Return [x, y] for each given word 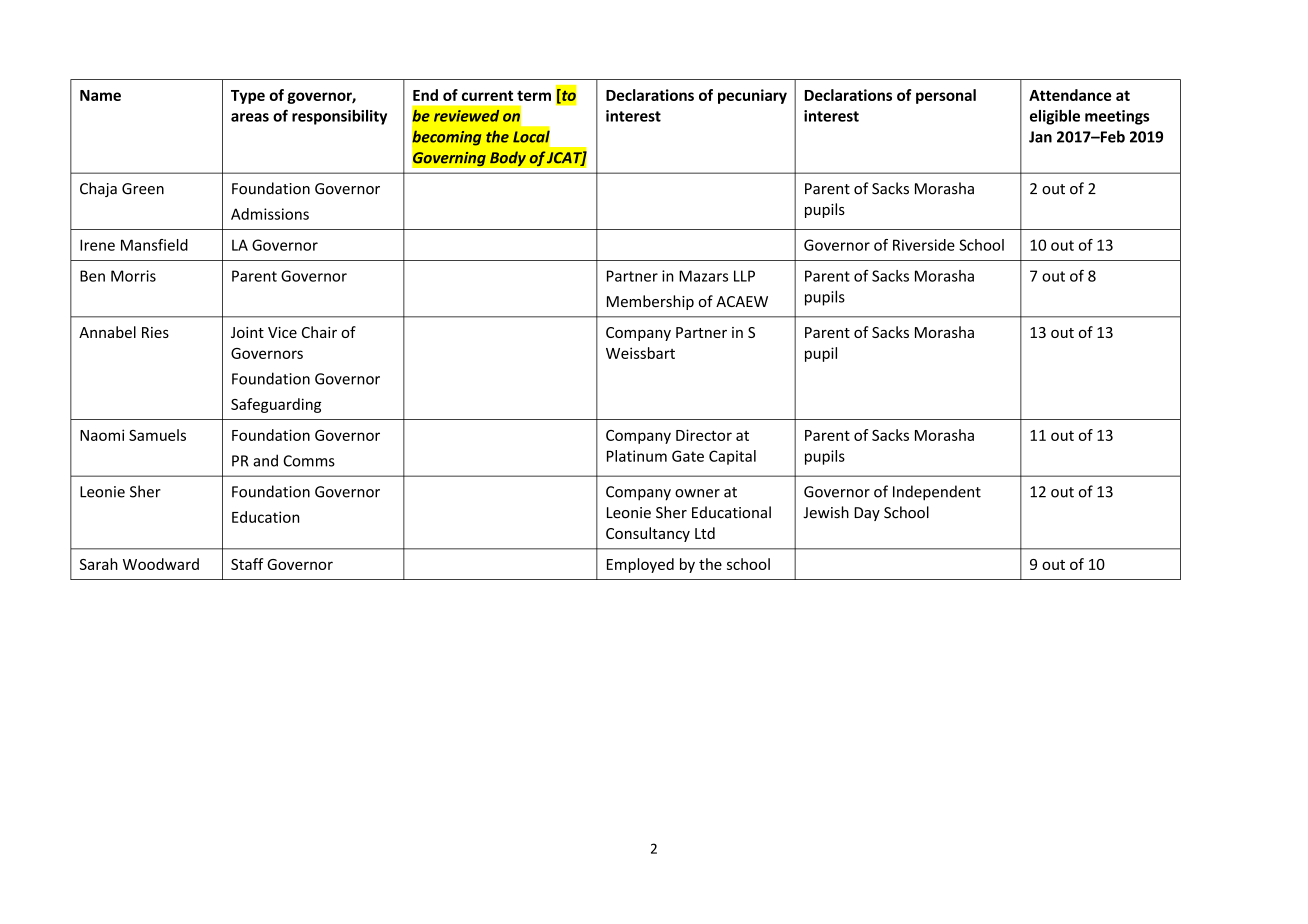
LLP [744, 276]
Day [867, 514]
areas [250, 117]
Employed [640, 565]
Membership [650, 302]
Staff [247, 564]
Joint [247, 332]
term [534, 95]
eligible [1055, 117]
